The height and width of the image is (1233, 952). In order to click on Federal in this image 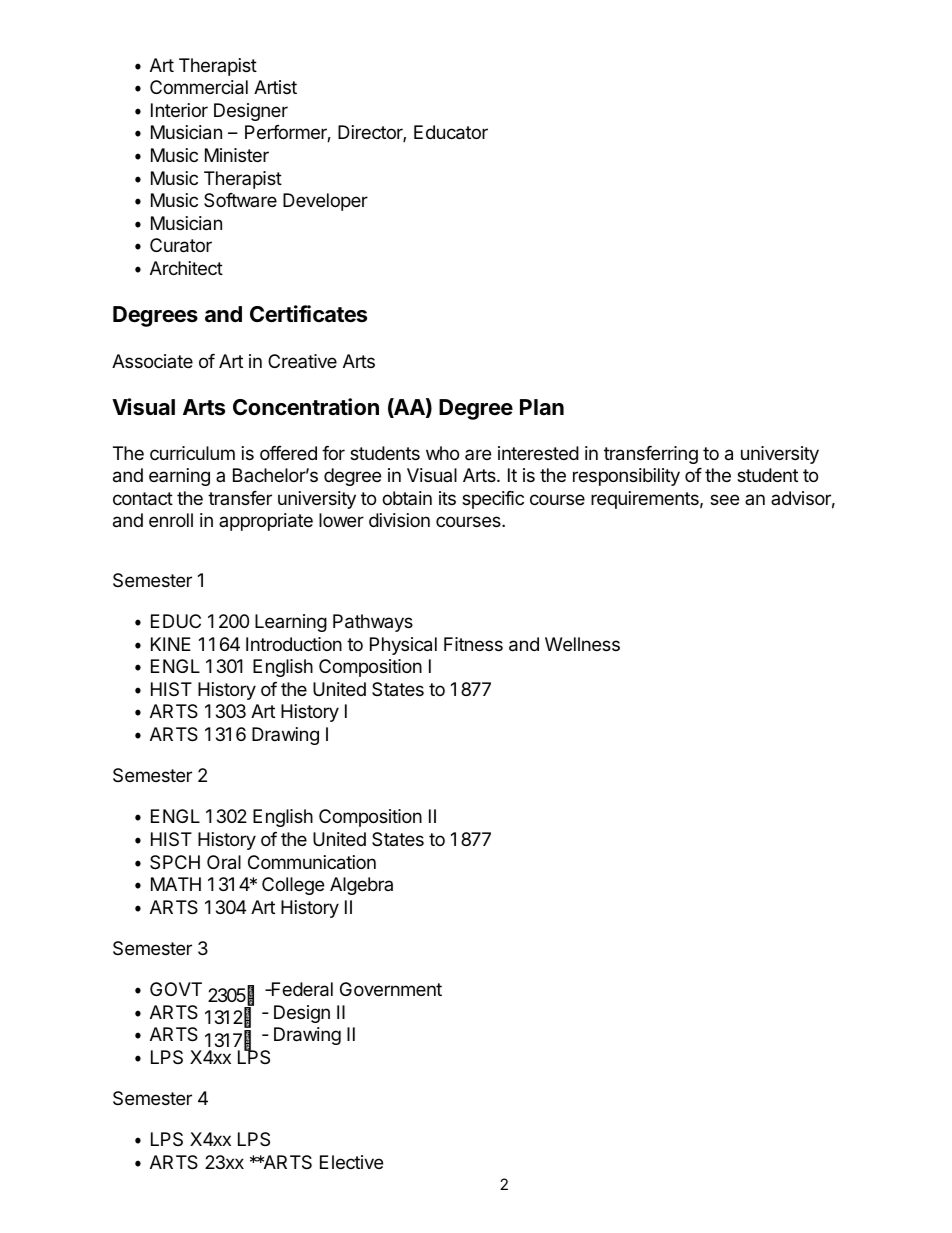, I will do `click(301, 989)`.
